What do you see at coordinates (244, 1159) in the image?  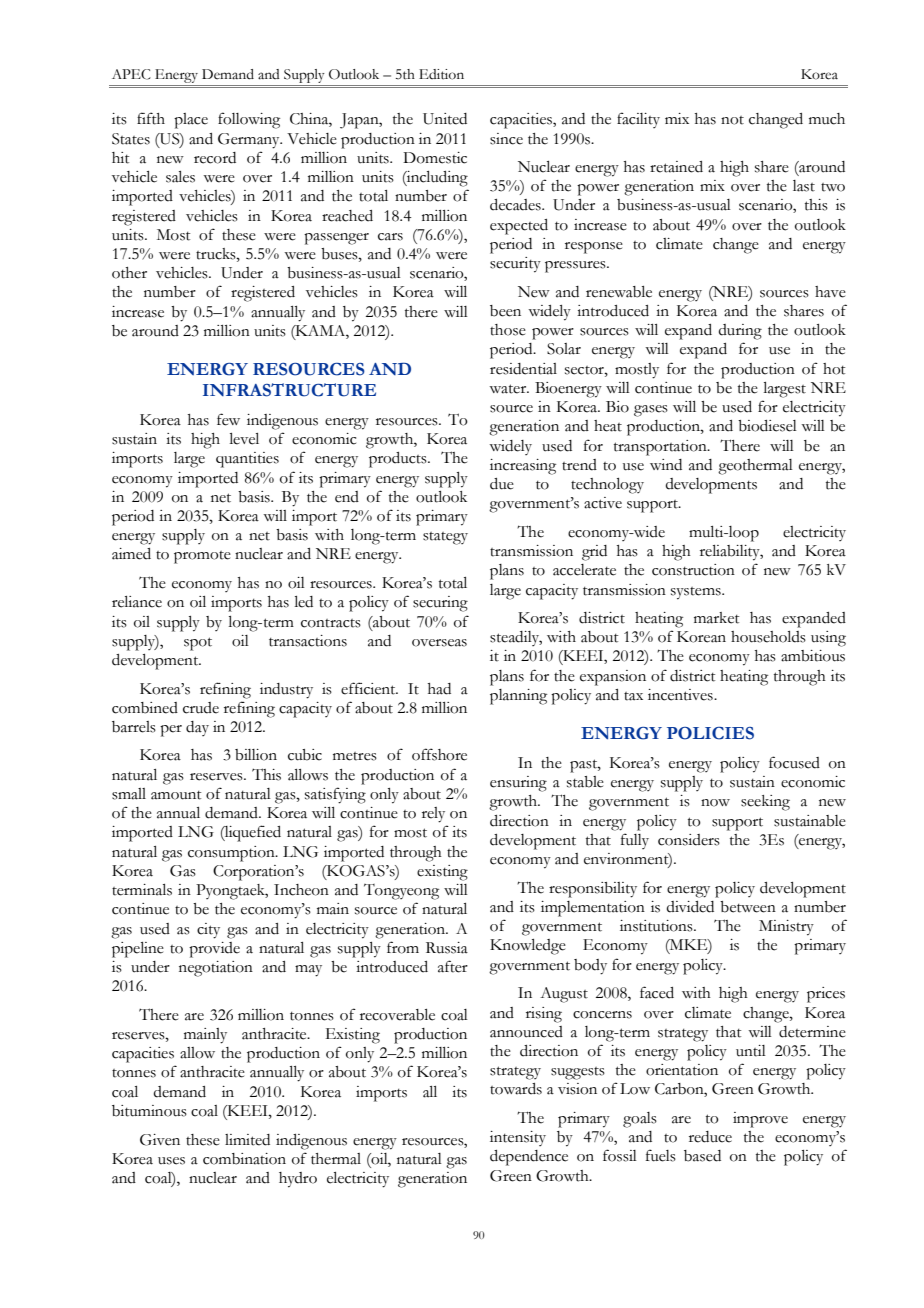 I see `combination` at bounding box center [244, 1159].
